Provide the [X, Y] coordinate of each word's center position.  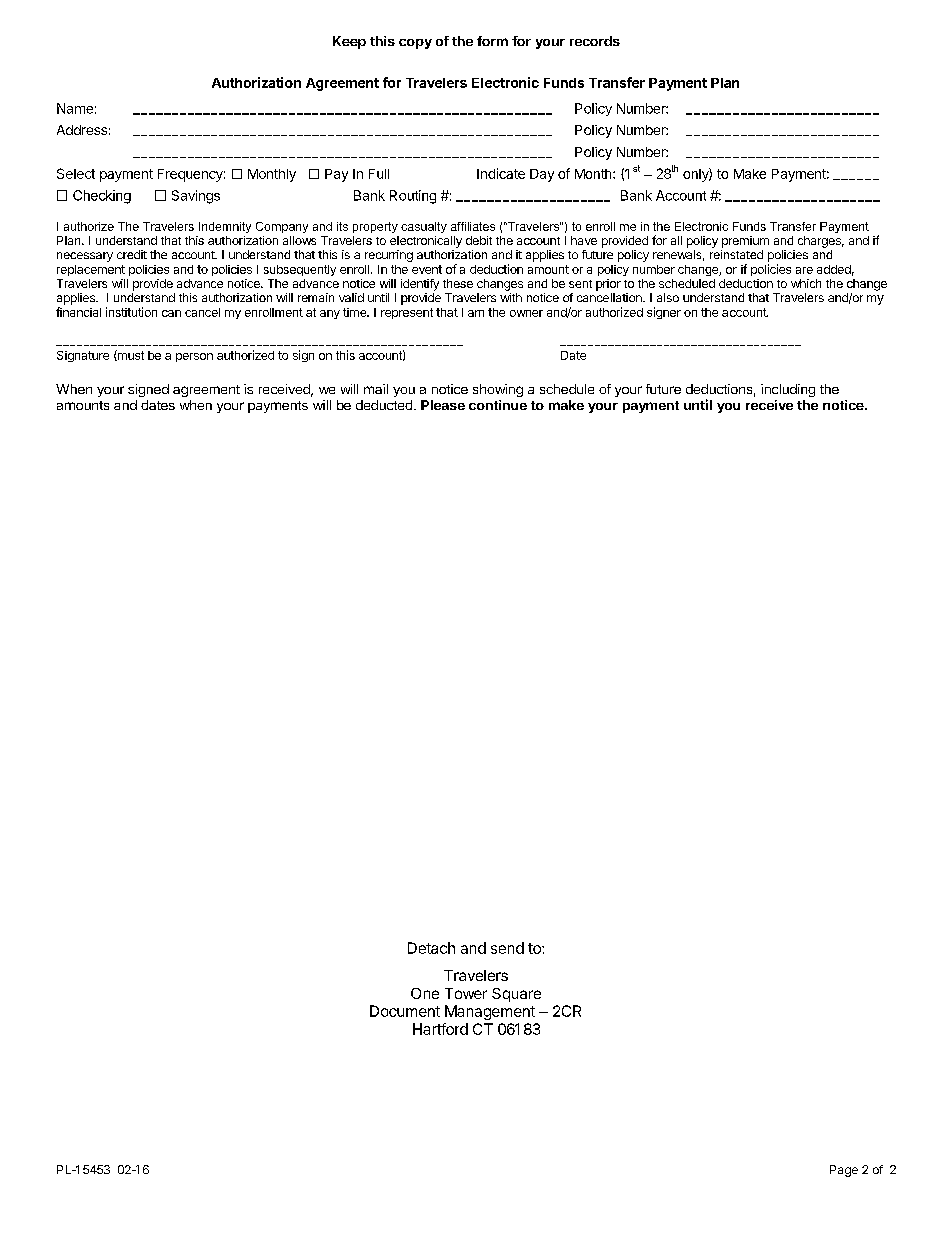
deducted [384, 405]
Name [75, 108]
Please [443, 405]
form [492, 41]
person [194, 357]
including [788, 390]
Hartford [440, 1029]
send [507, 948]
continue [498, 405]
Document [405, 1011]
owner [526, 313]
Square [516, 995]
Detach [431, 948]
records [595, 41]
